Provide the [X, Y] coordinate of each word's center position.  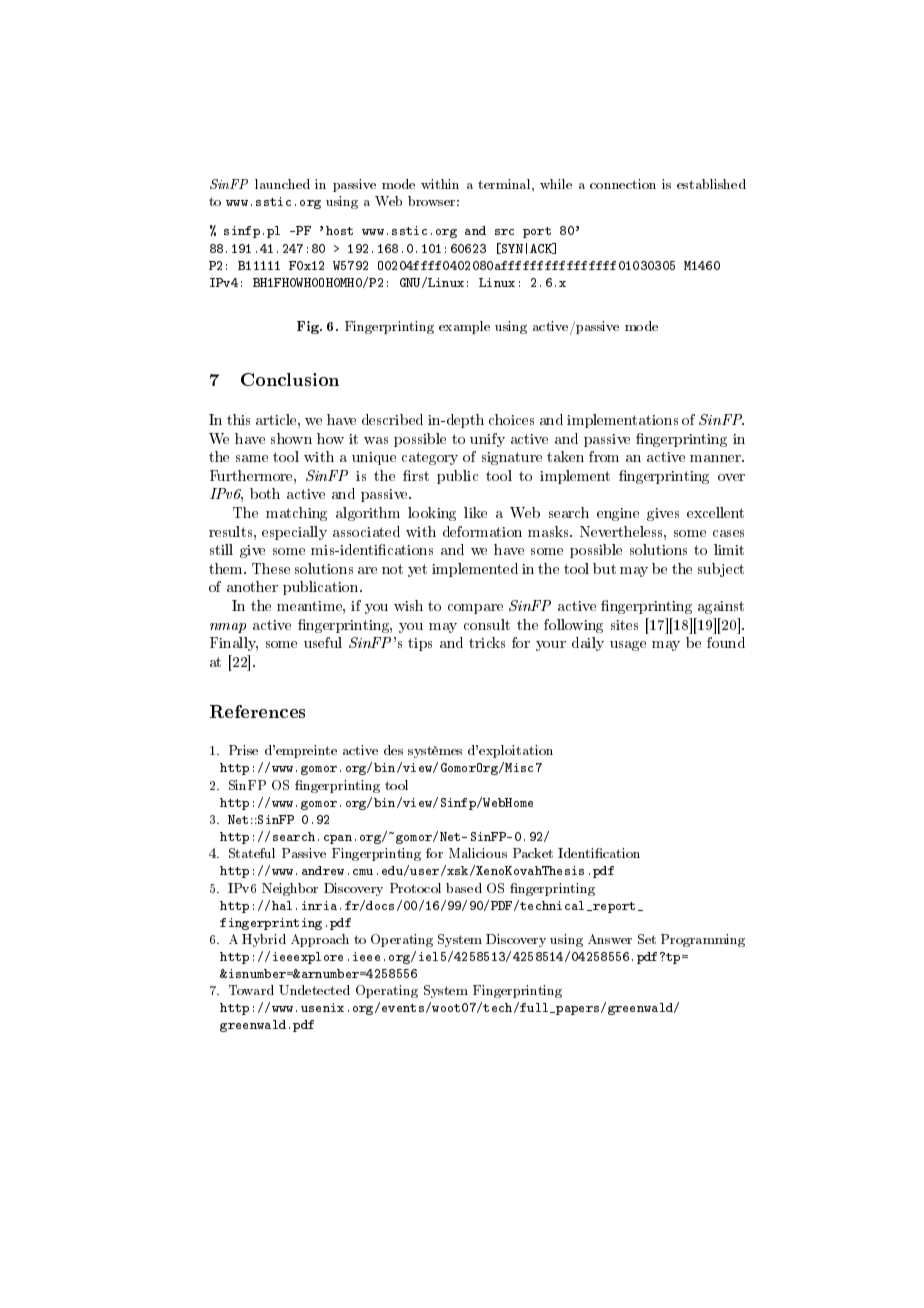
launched [282, 184]
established [711, 184]
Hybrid [264, 940]
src [504, 232]
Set [647, 939]
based [464, 888]
